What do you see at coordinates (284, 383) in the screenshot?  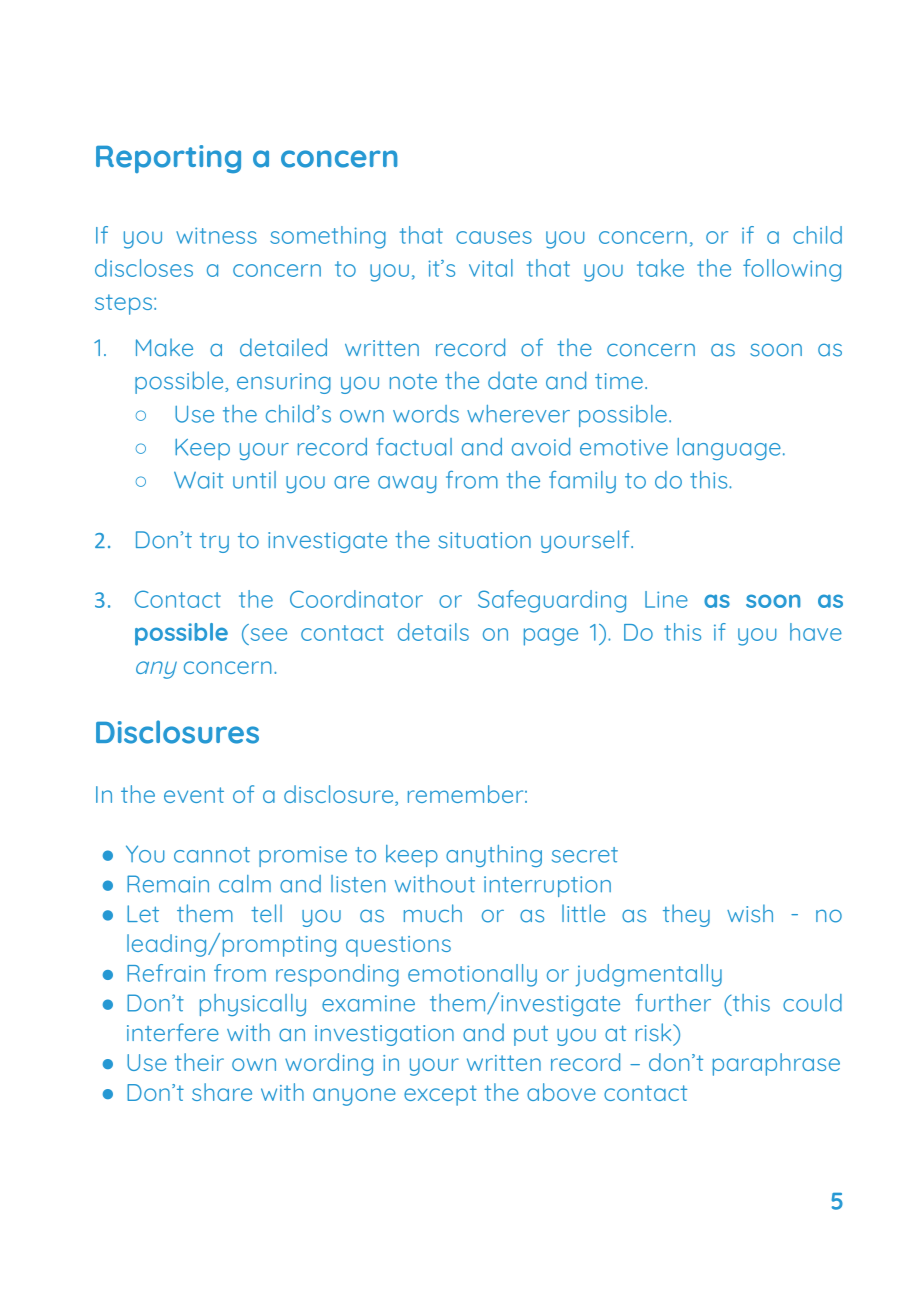 I see `ensuring` at bounding box center [284, 383].
